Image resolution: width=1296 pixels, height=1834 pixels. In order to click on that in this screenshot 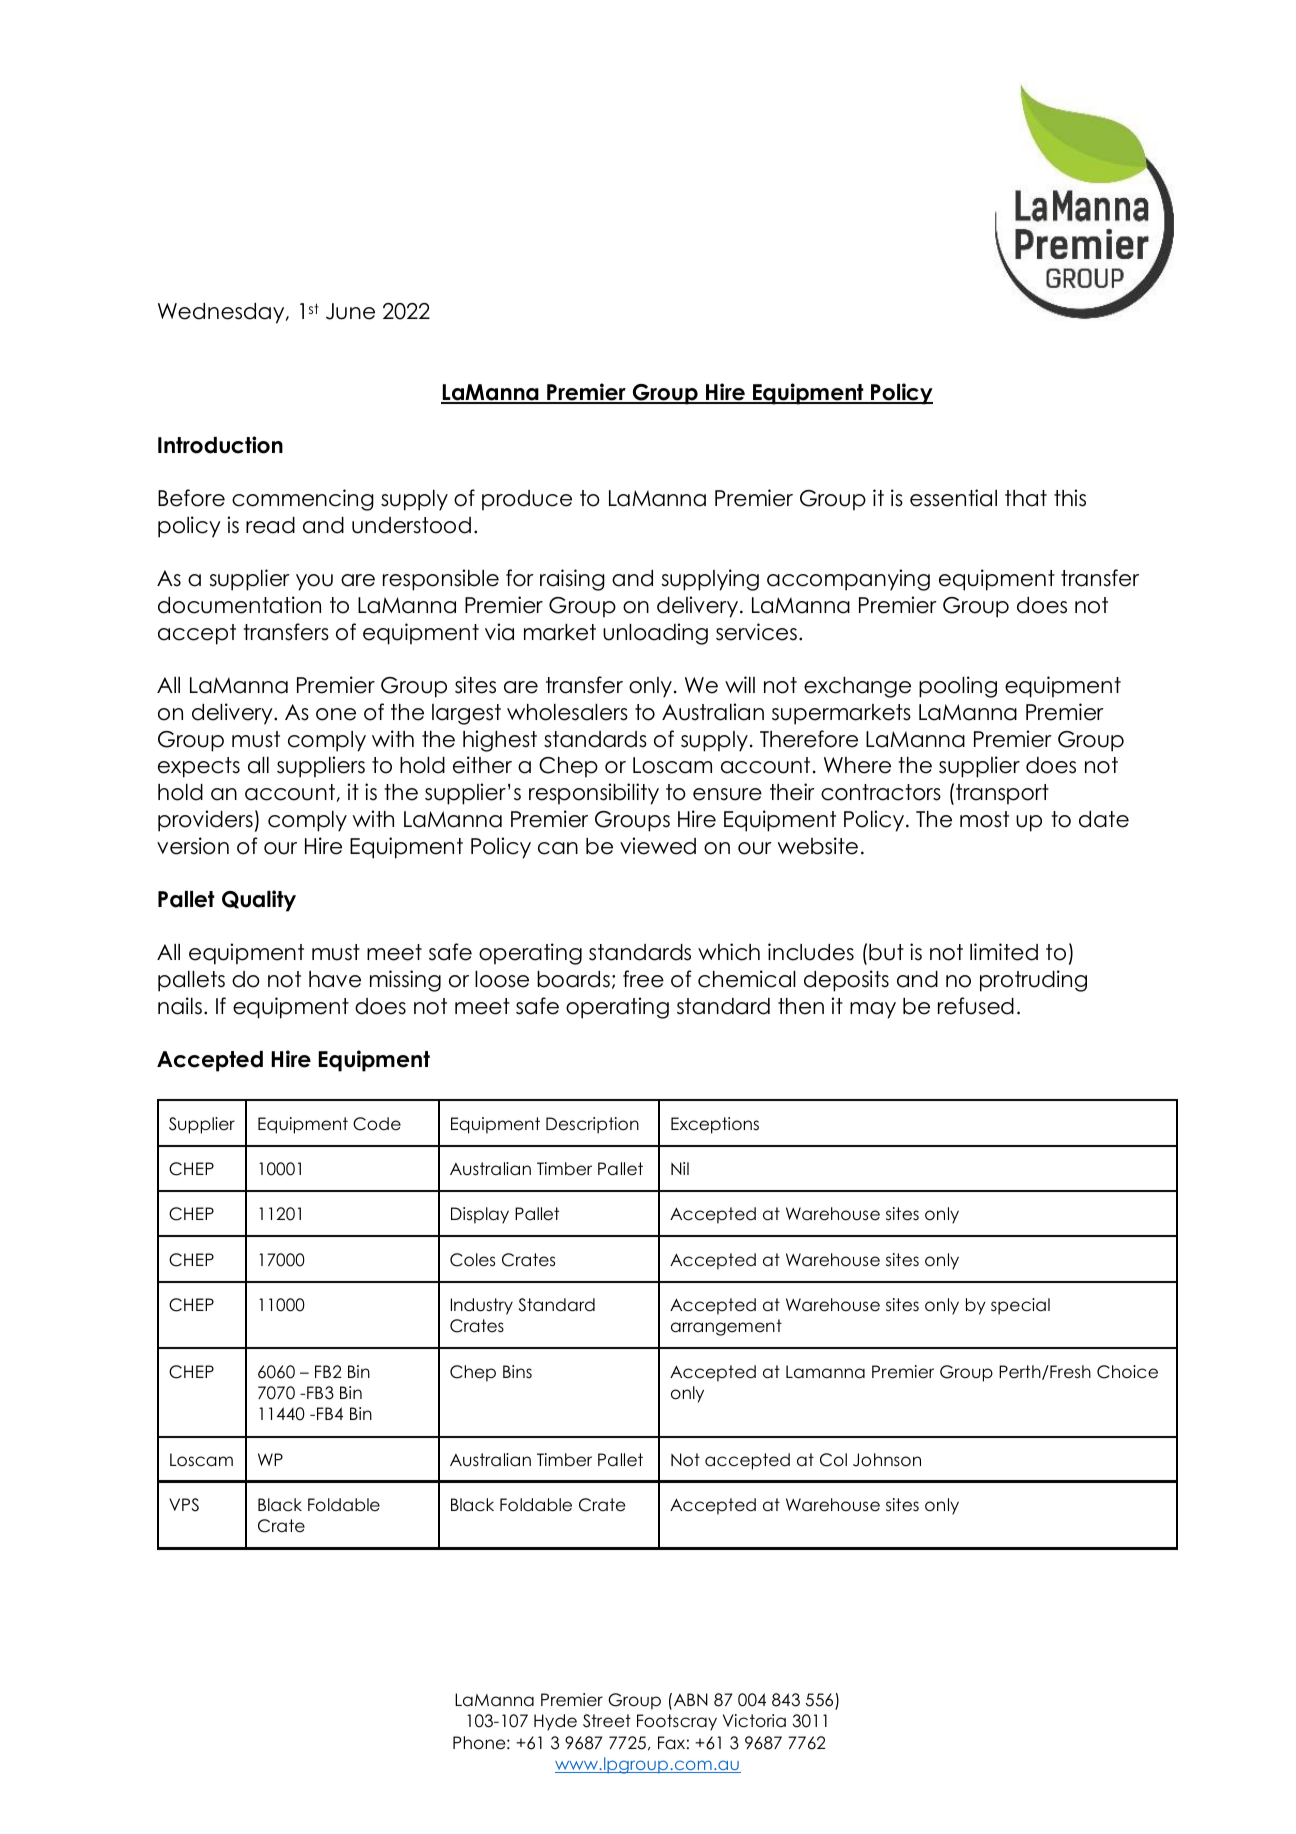, I will do `click(1026, 498)`.
